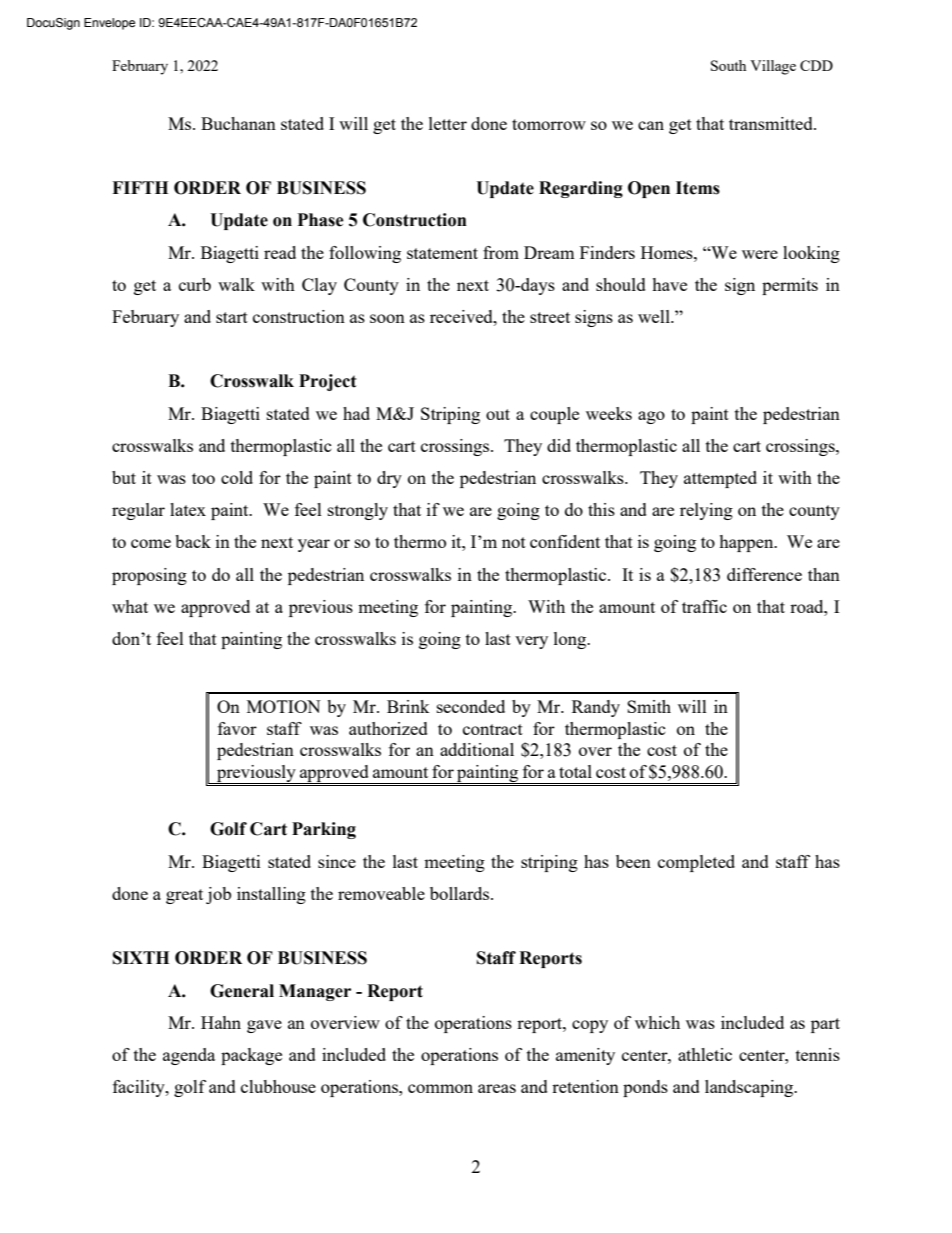 This screenshot has height=1233, width=952. Describe the element at coordinates (237, 728) in the screenshot. I see `favor` at that location.
